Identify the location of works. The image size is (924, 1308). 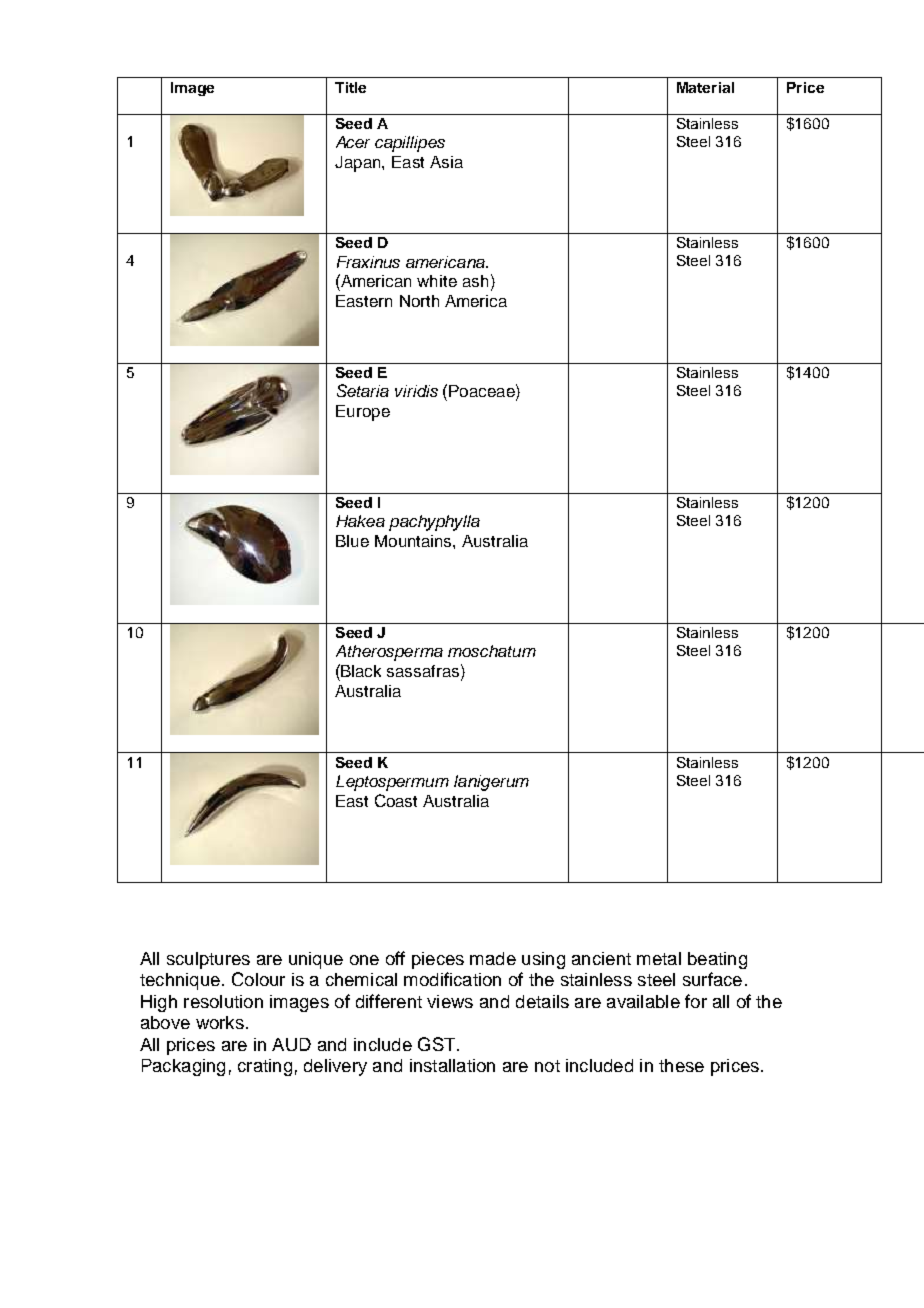
(220, 1022).
